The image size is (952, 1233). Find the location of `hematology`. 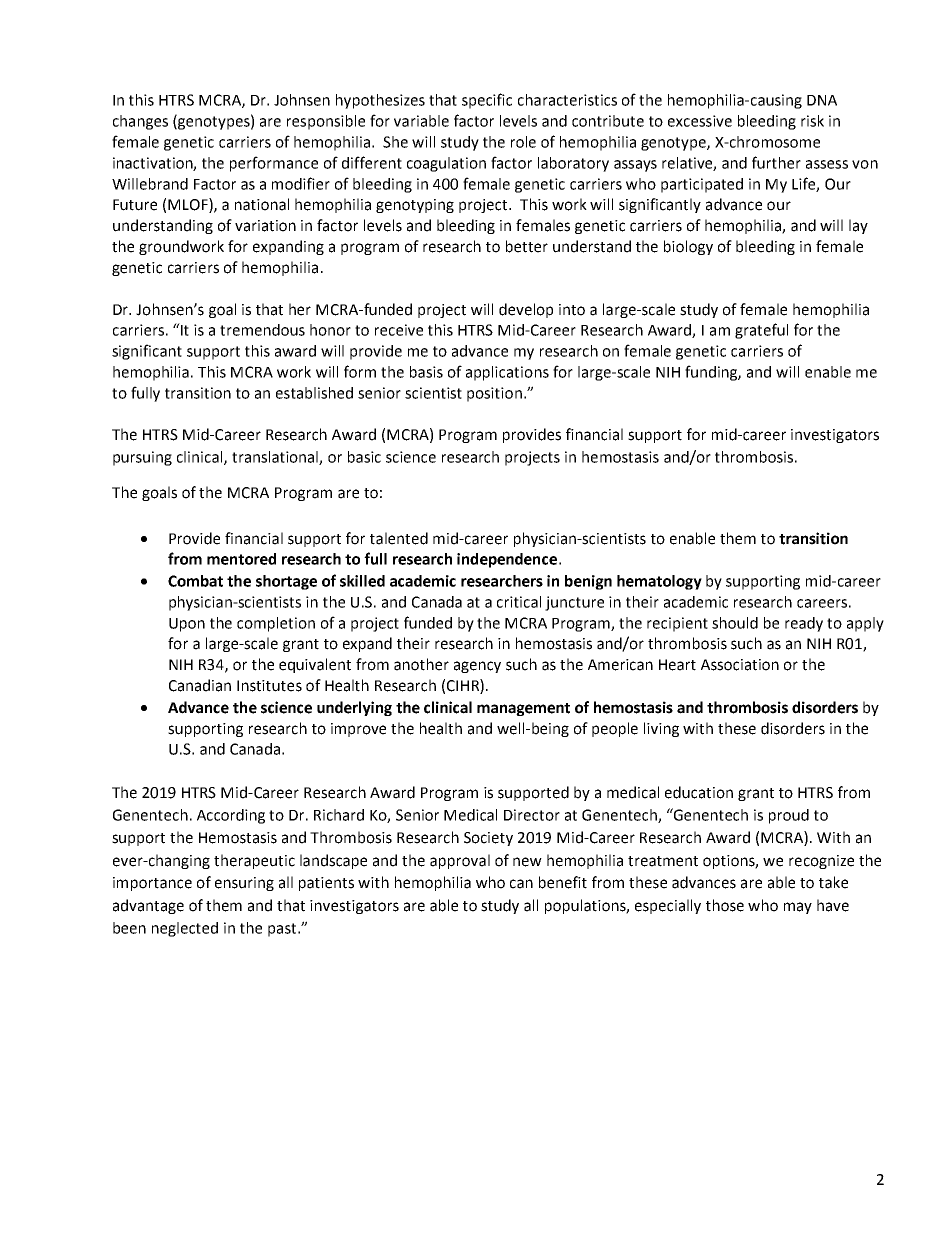

hematology is located at coordinates (659, 582).
